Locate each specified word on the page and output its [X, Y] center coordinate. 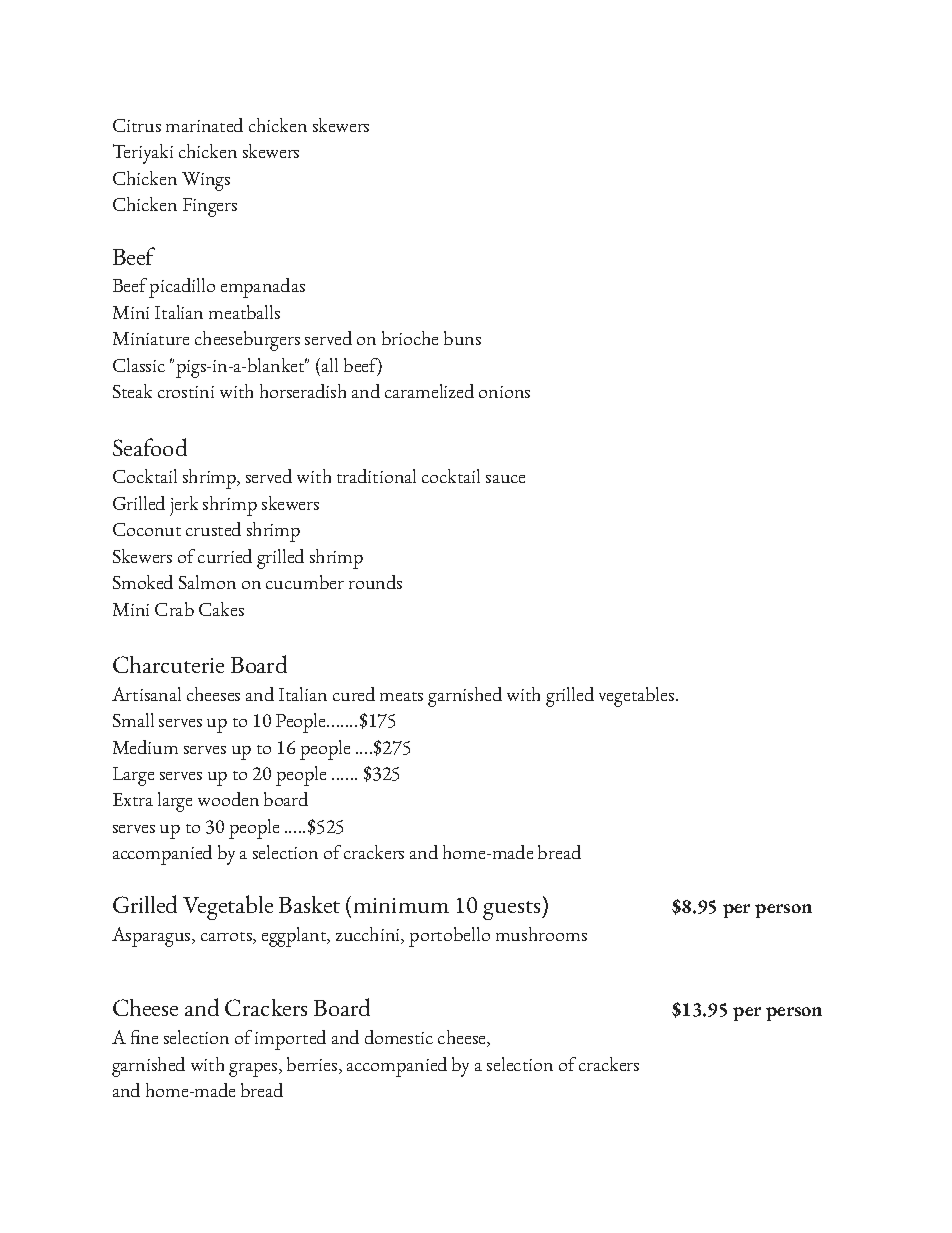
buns [462, 338]
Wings [206, 181]
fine [144, 1037]
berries [313, 1065]
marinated [204, 125]
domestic [399, 1037]
